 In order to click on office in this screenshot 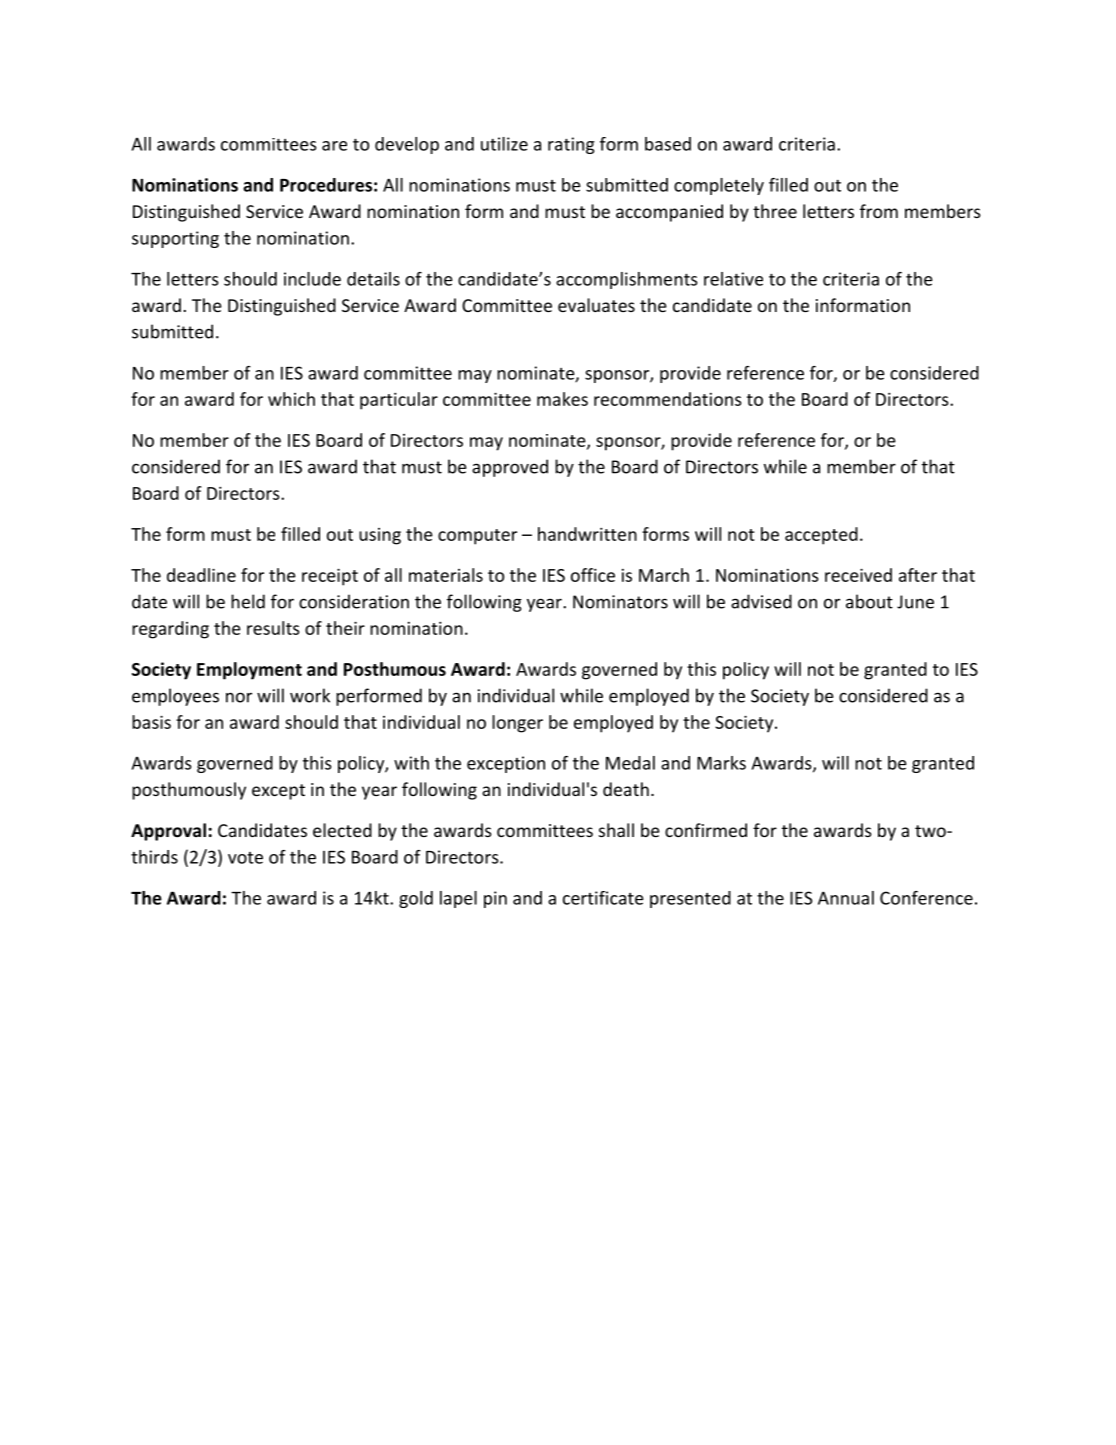, I will do `click(593, 575)`.
